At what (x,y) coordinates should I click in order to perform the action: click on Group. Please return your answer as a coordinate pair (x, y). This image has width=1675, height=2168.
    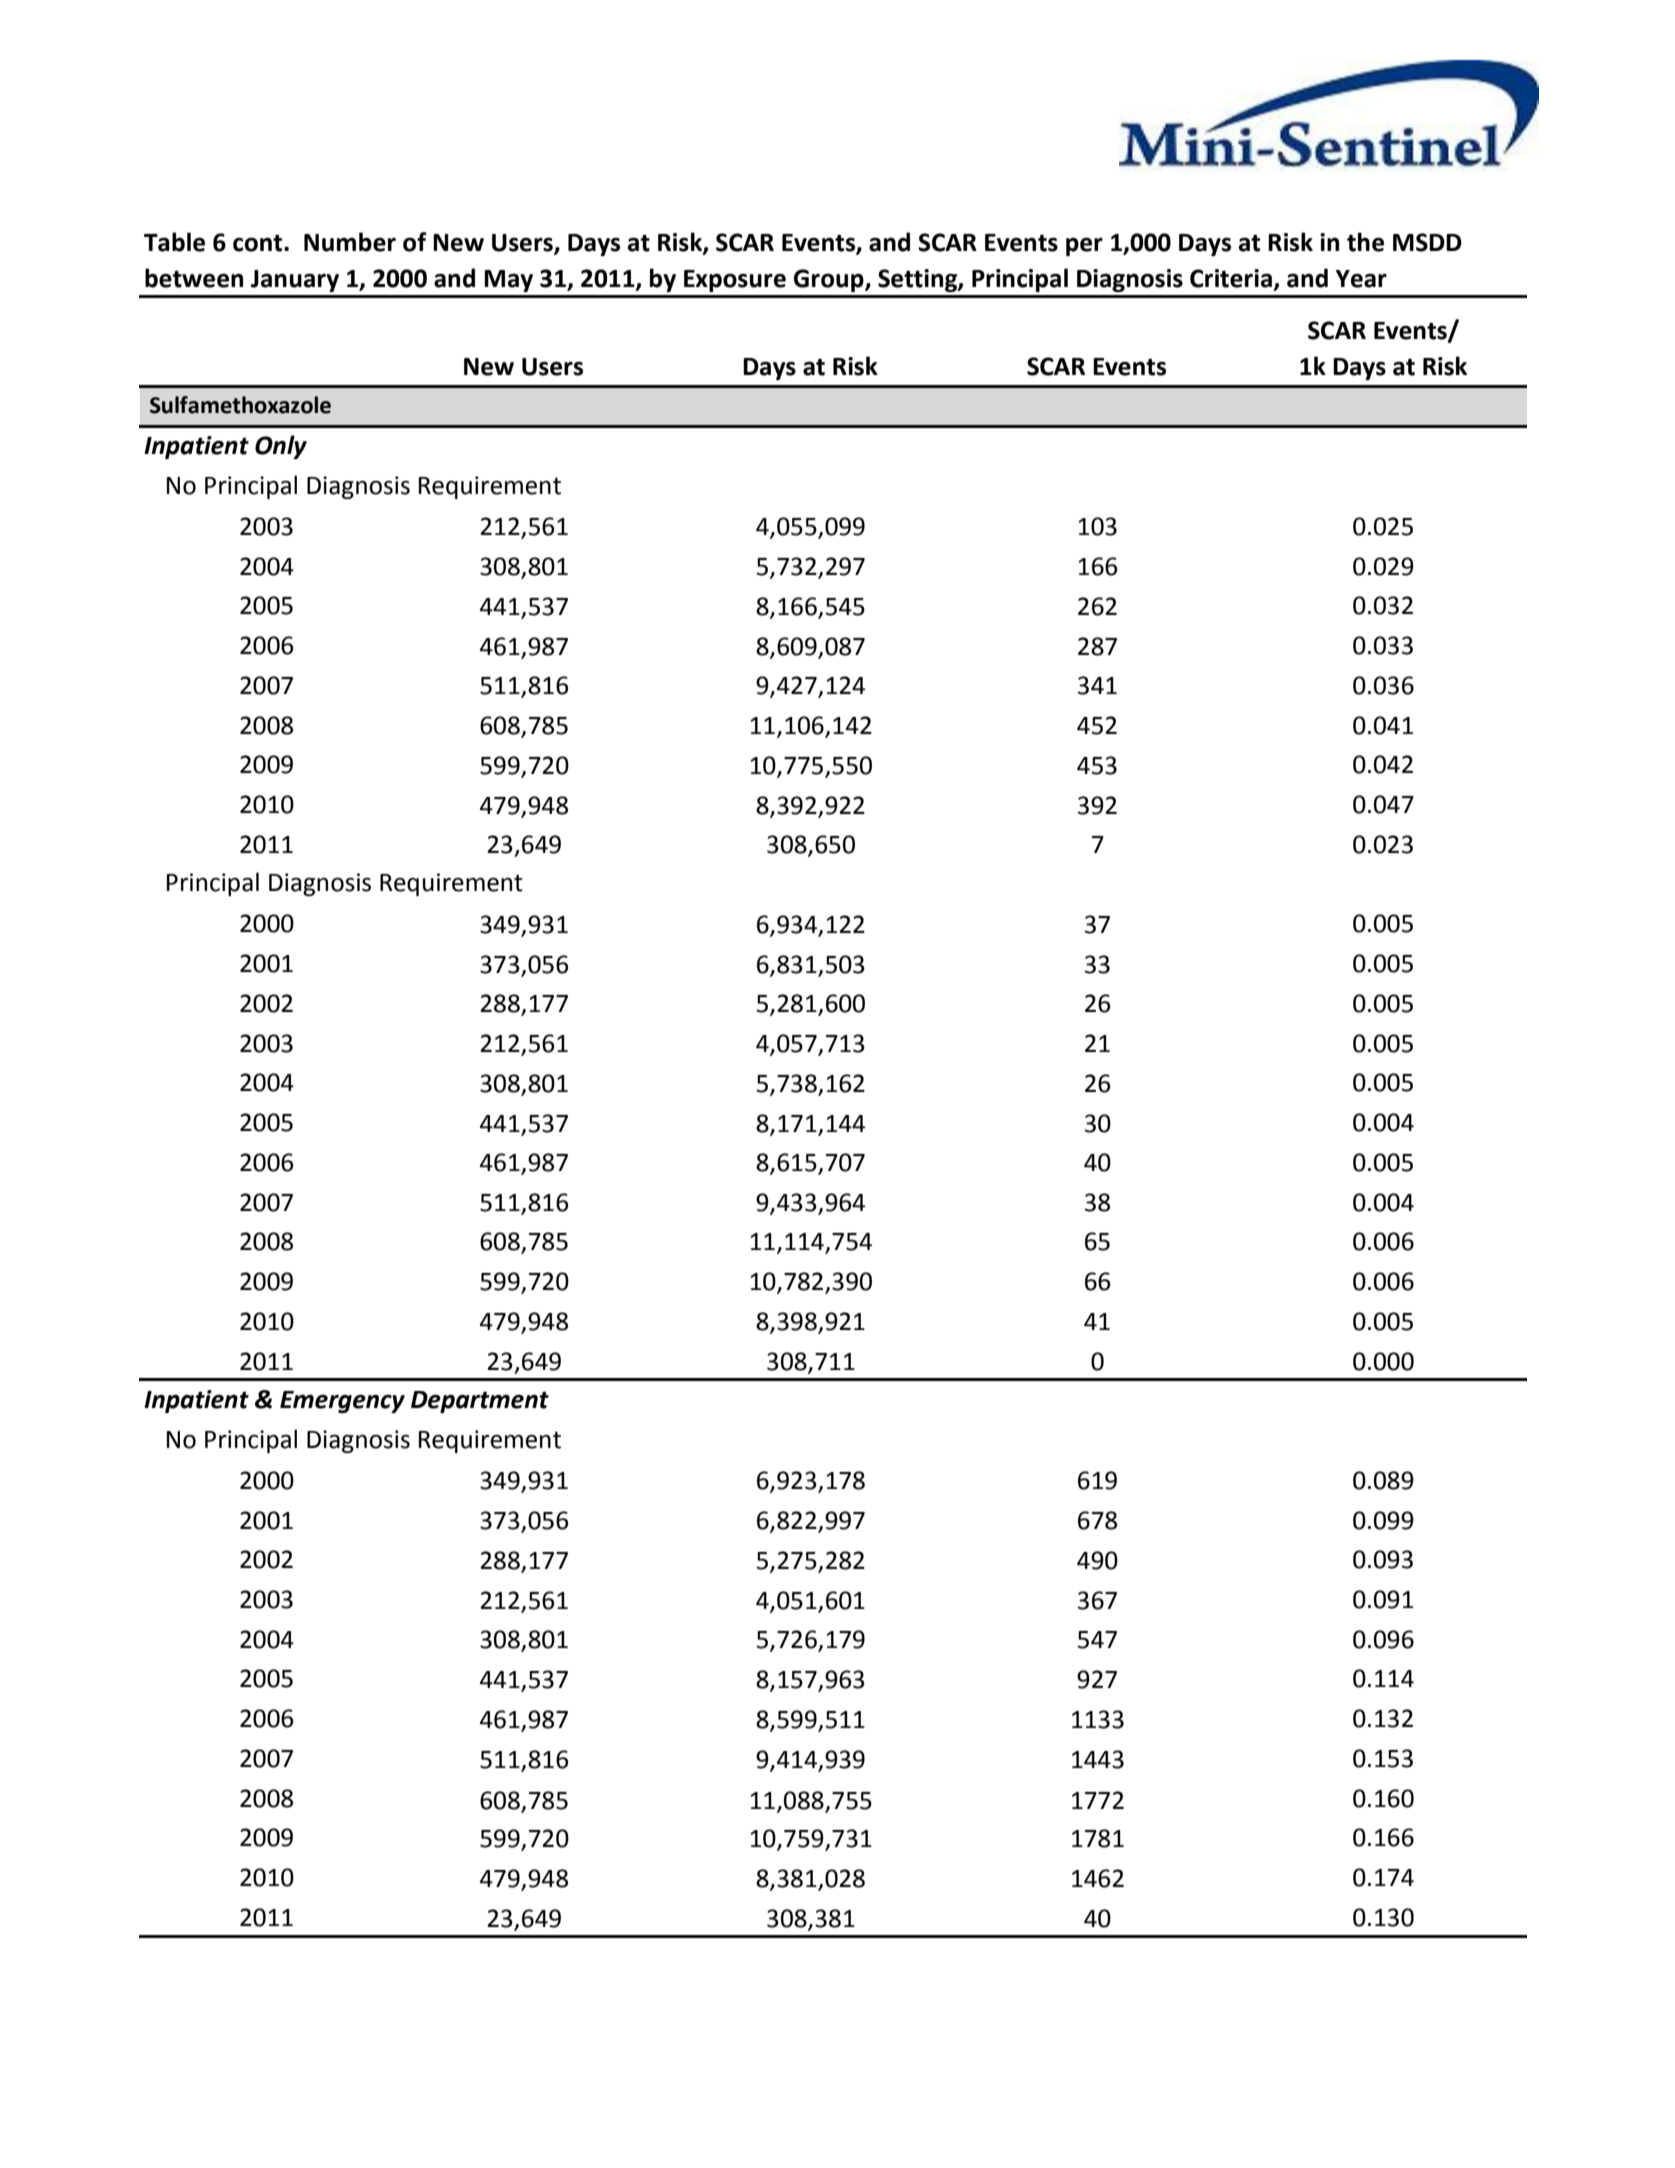
    Looking at the image, I should click on (830, 280).
